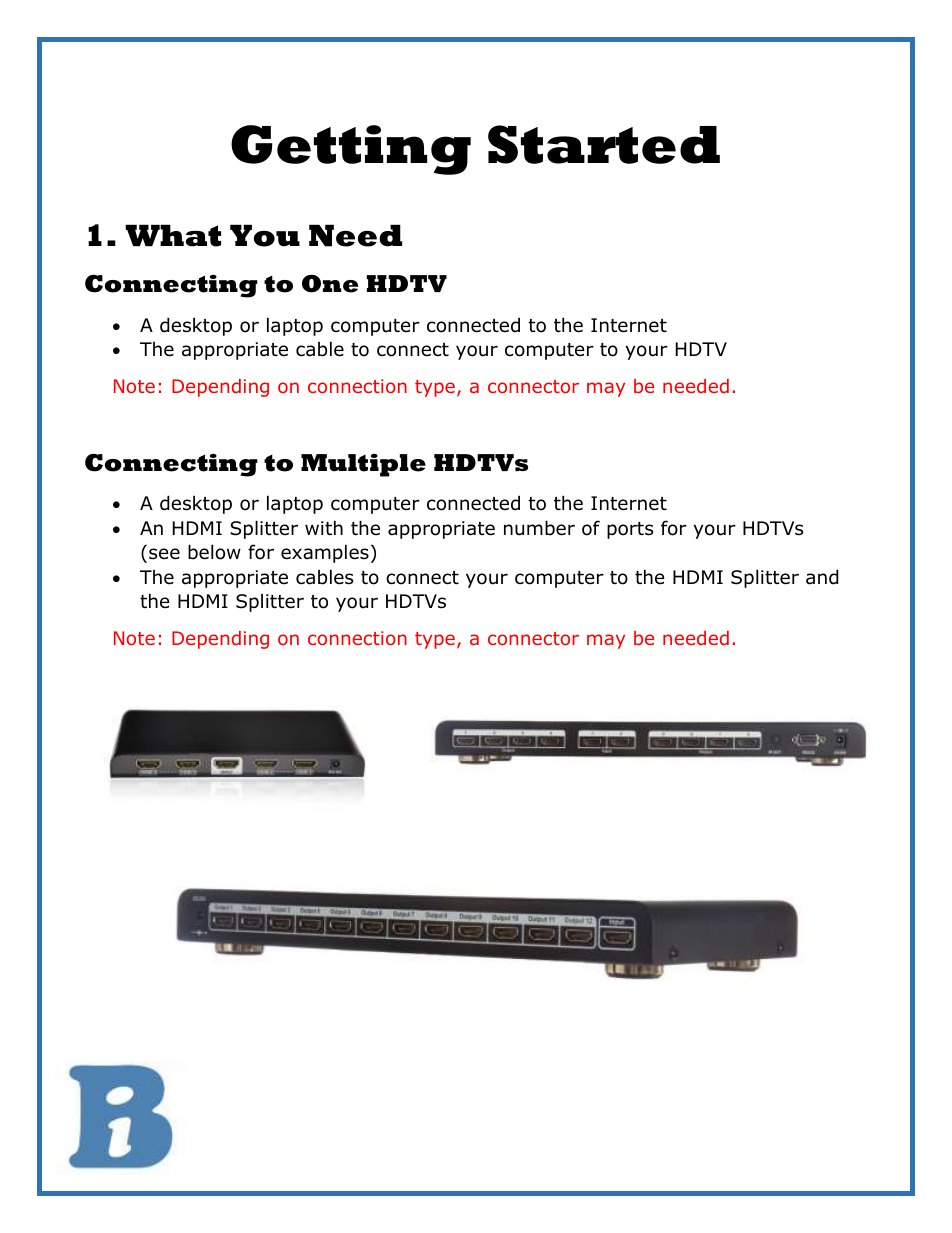 The width and height of the screenshot is (952, 1233). What do you see at coordinates (214, 552) in the screenshot?
I see `below` at bounding box center [214, 552].
